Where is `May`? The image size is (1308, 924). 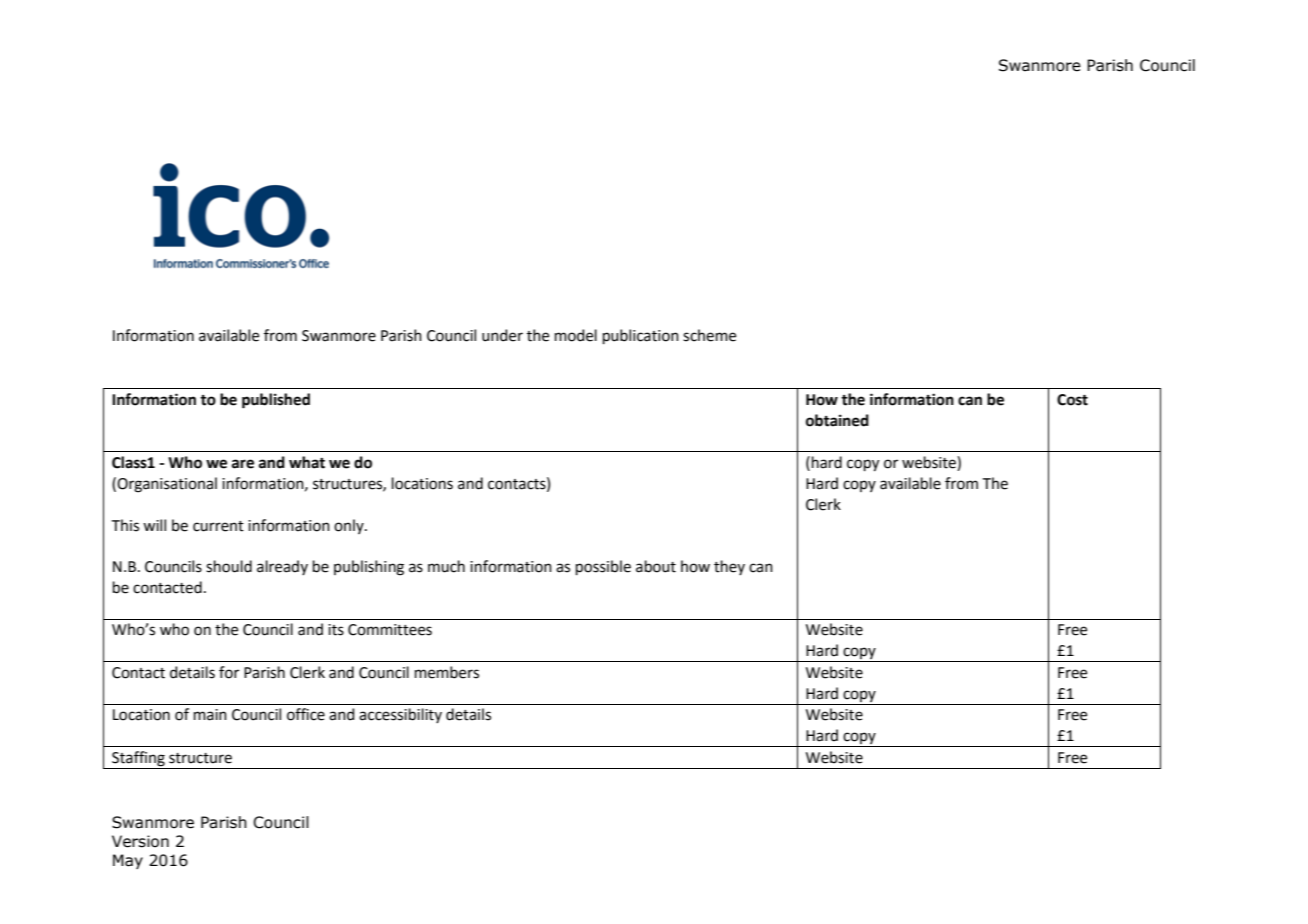
May is located at coordinates (128, 861).
